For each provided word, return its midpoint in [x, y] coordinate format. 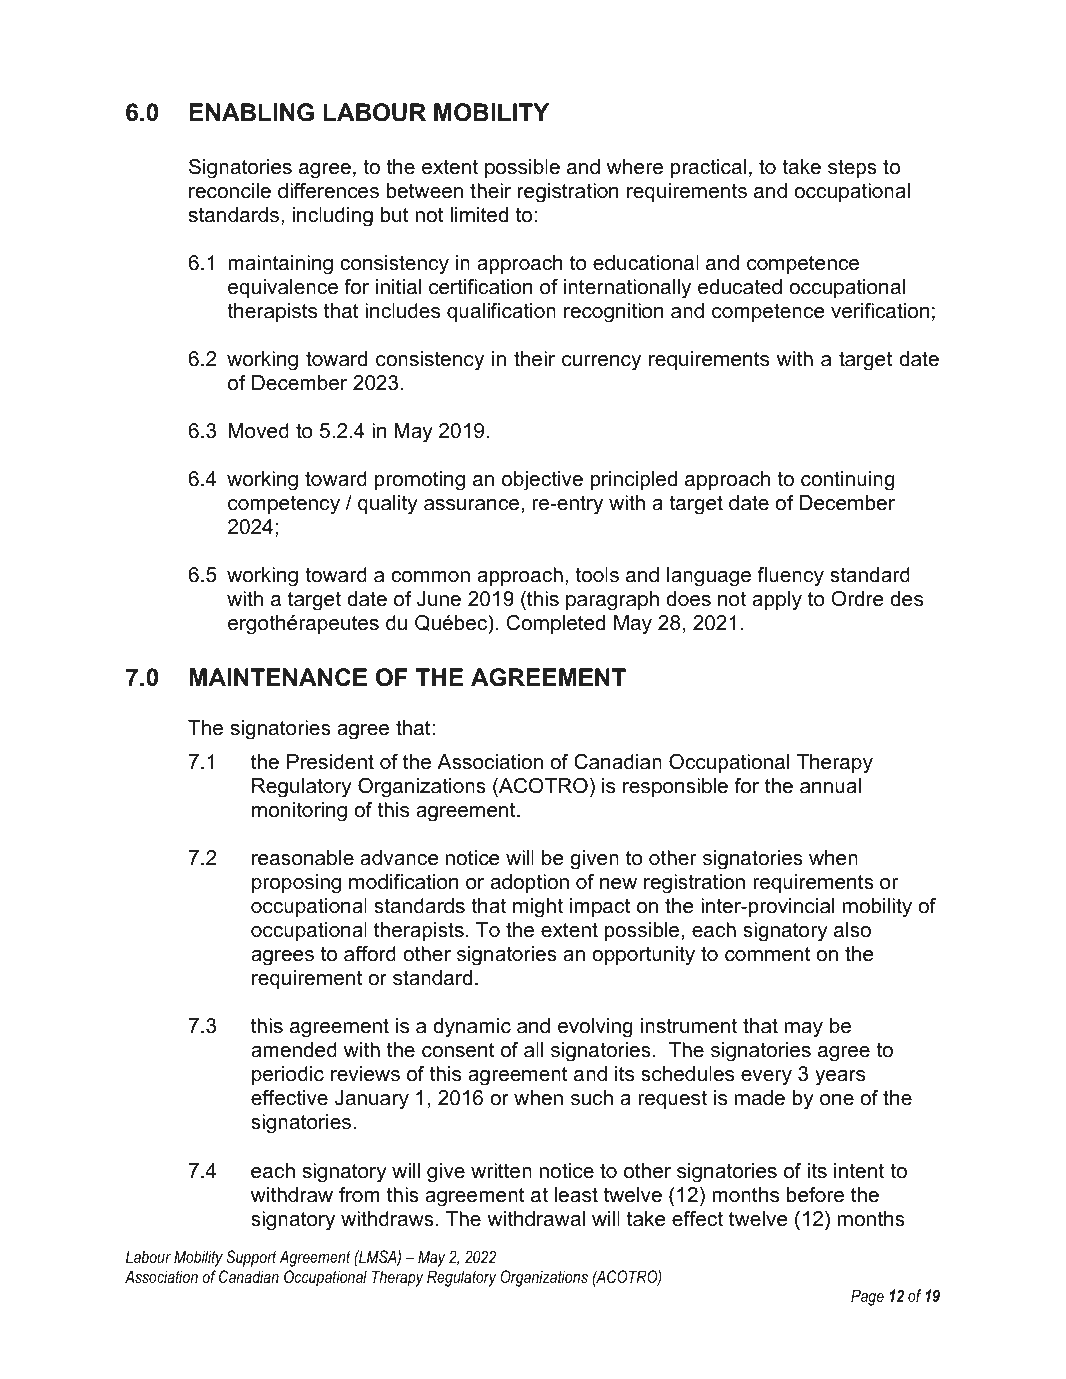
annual [830, 786]
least [576, 1195]
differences [328, 191]
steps [852, 168]
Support [251, 1258]
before [815, 1195]
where [635, 167]
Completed [556, 624]
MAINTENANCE [278, 677]
